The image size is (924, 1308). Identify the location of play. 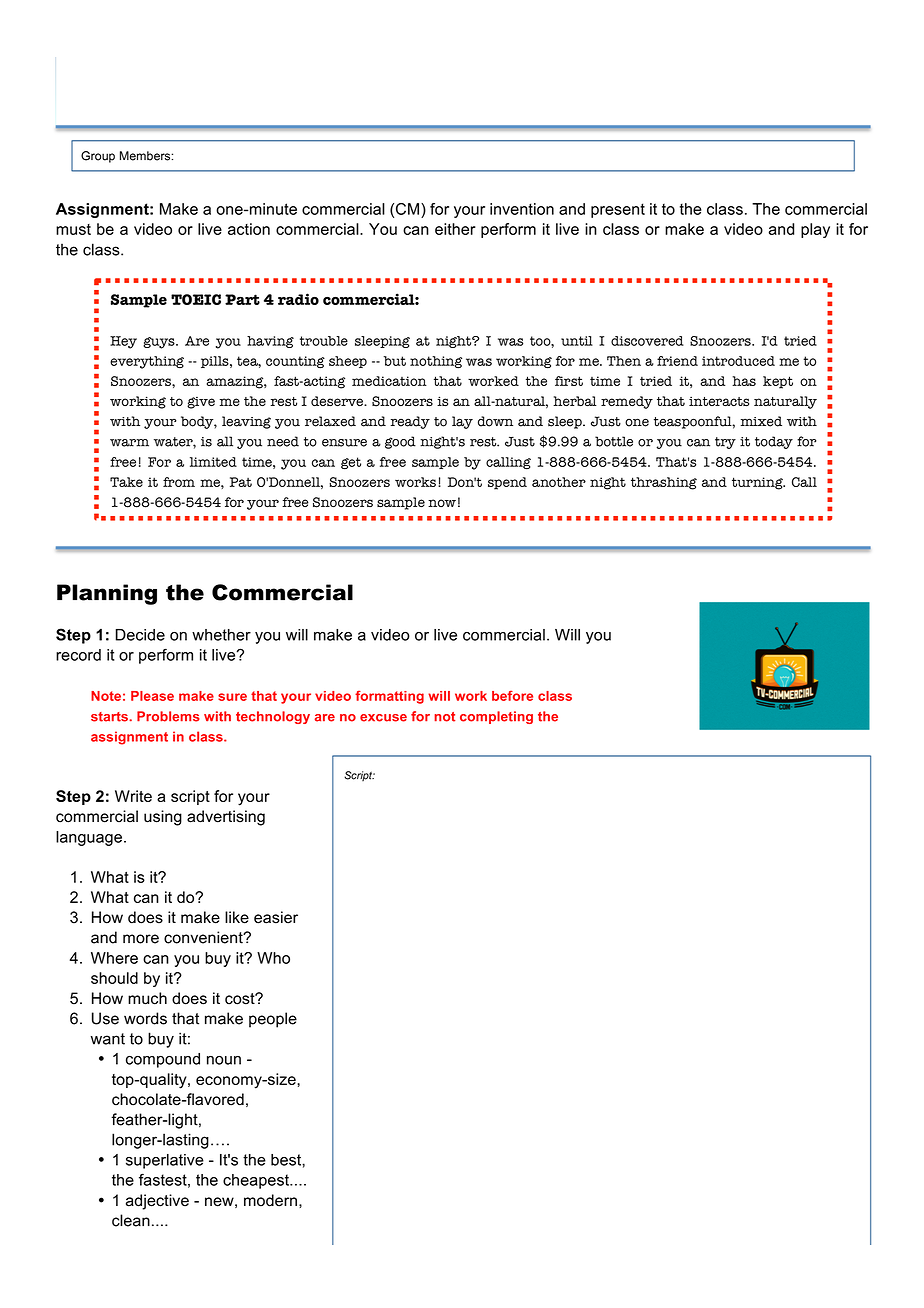
(815, 230).
